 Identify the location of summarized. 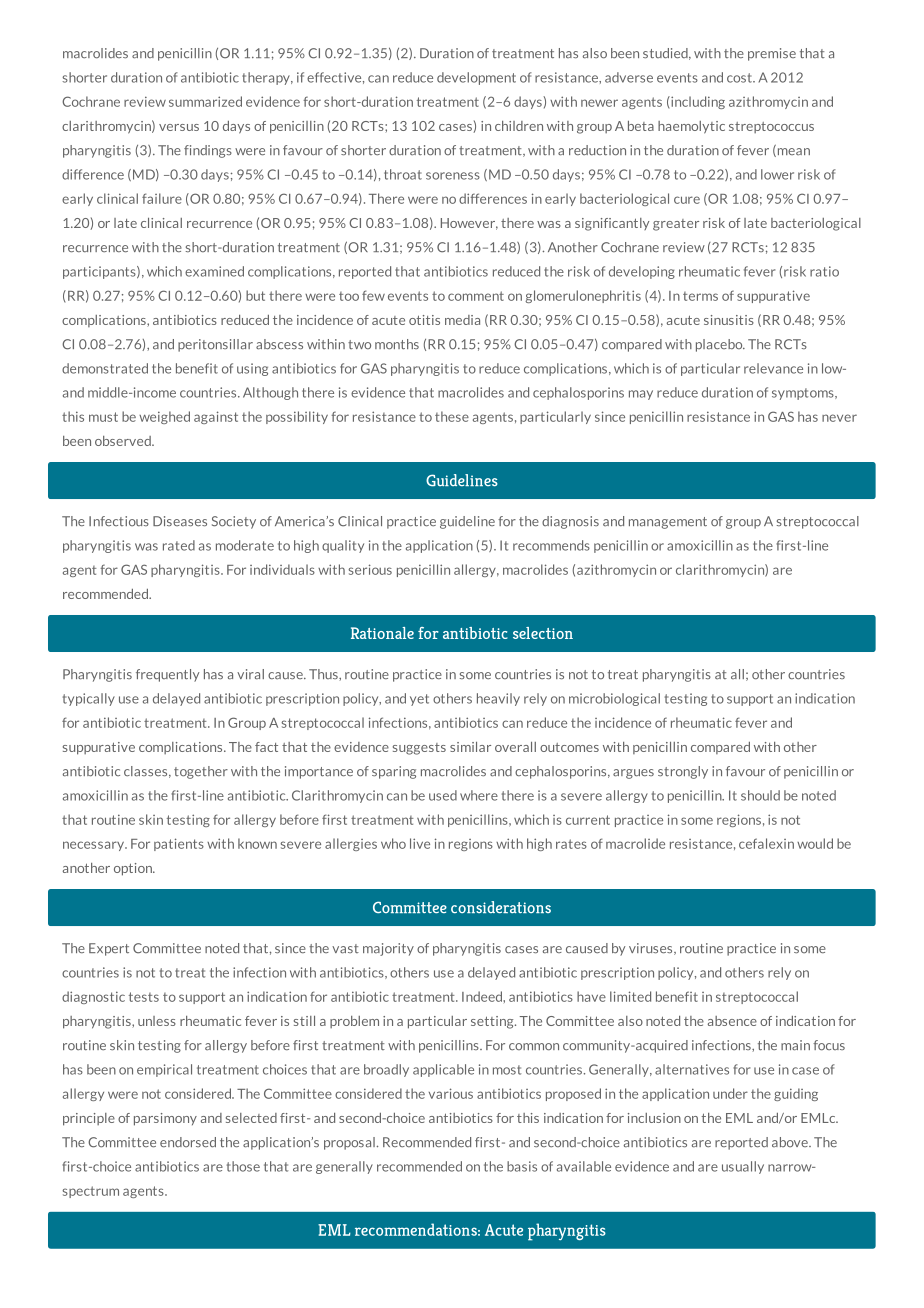
(205, 101).
